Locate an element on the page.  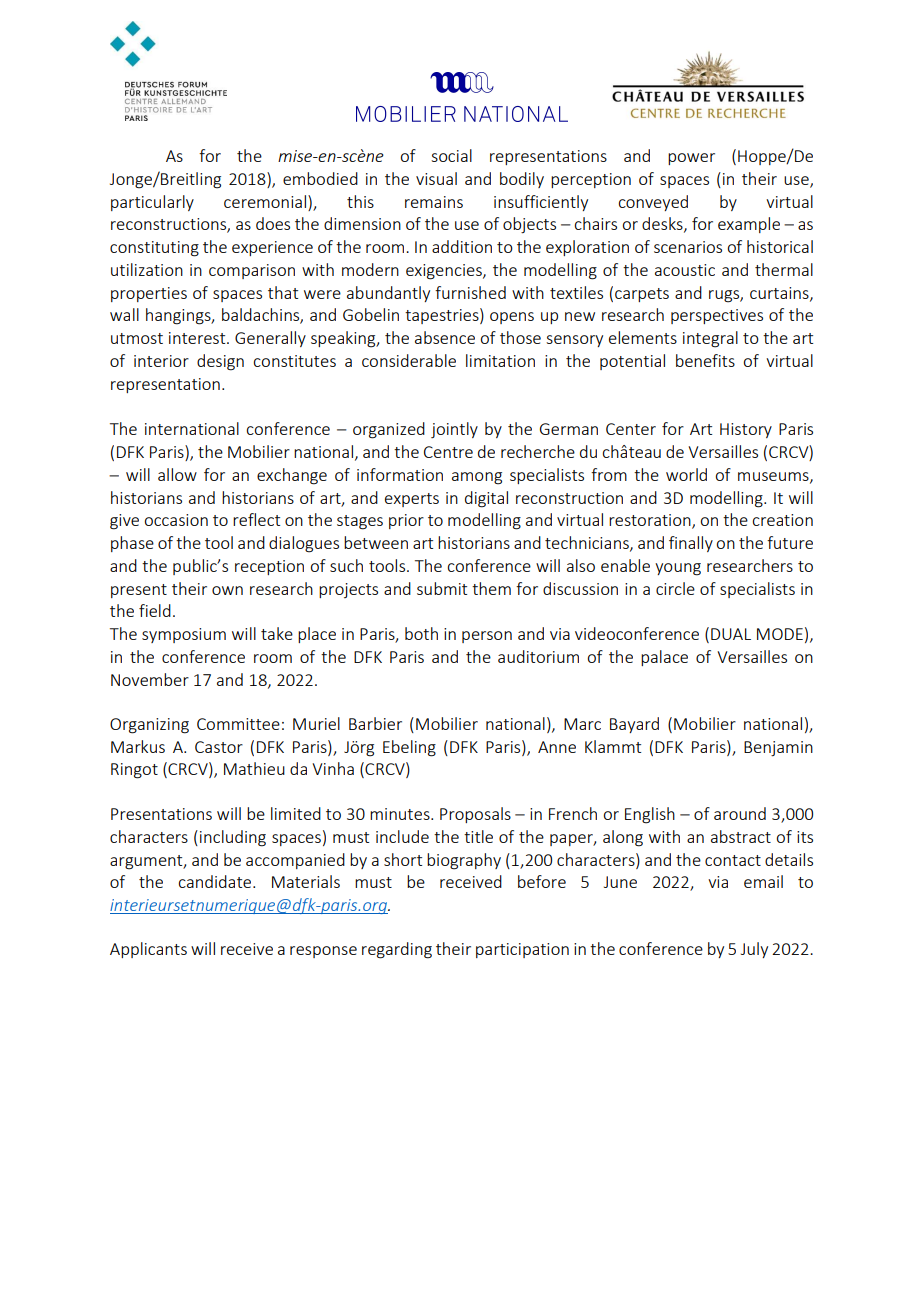
History is located at coordinates (746, 430).
